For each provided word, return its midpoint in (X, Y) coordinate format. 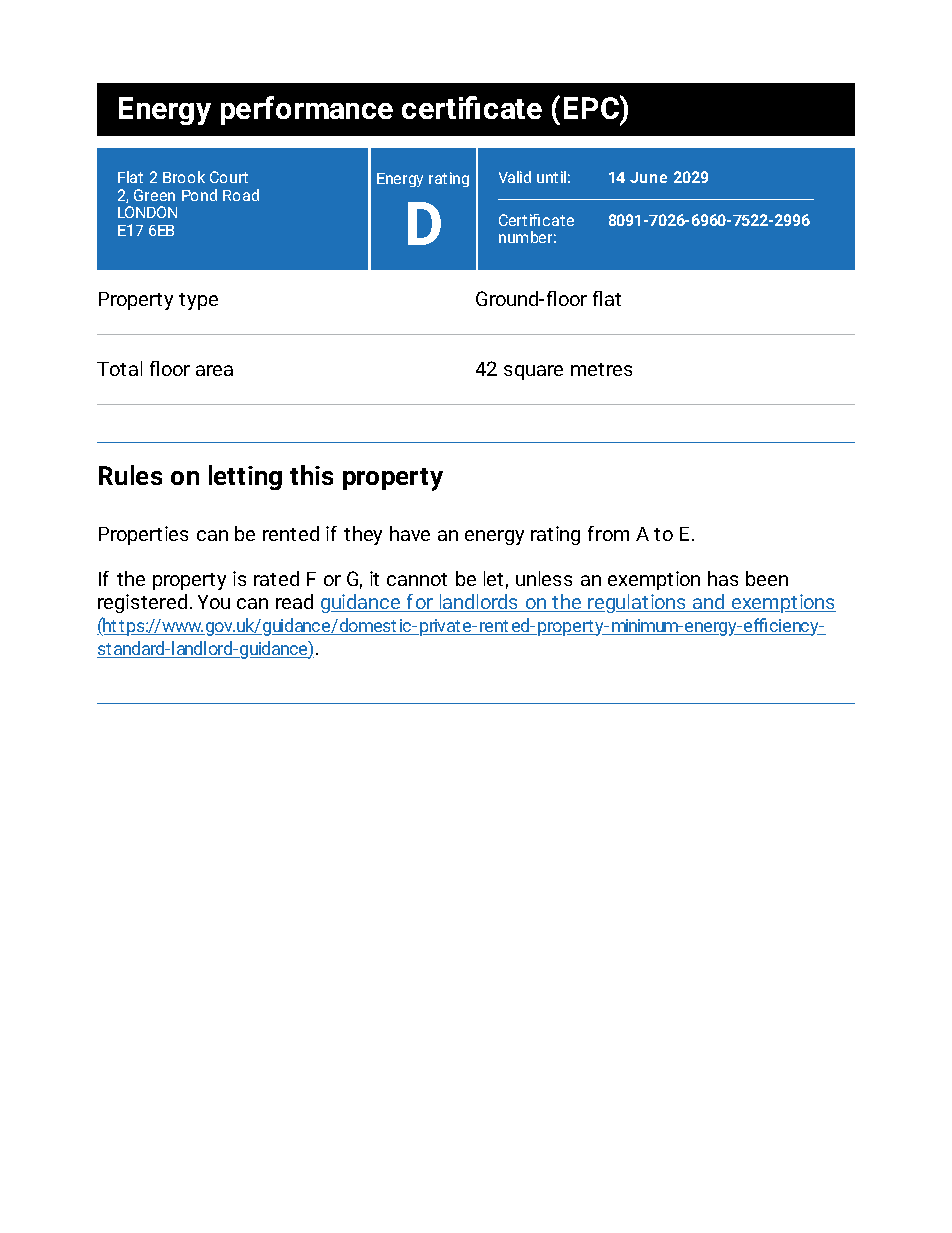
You (214, 602)
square (533, 372)
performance (307, 110)
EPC (592, 107)
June (648, 177)
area (214, 370)
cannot (417, 579)
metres (601, 369)
